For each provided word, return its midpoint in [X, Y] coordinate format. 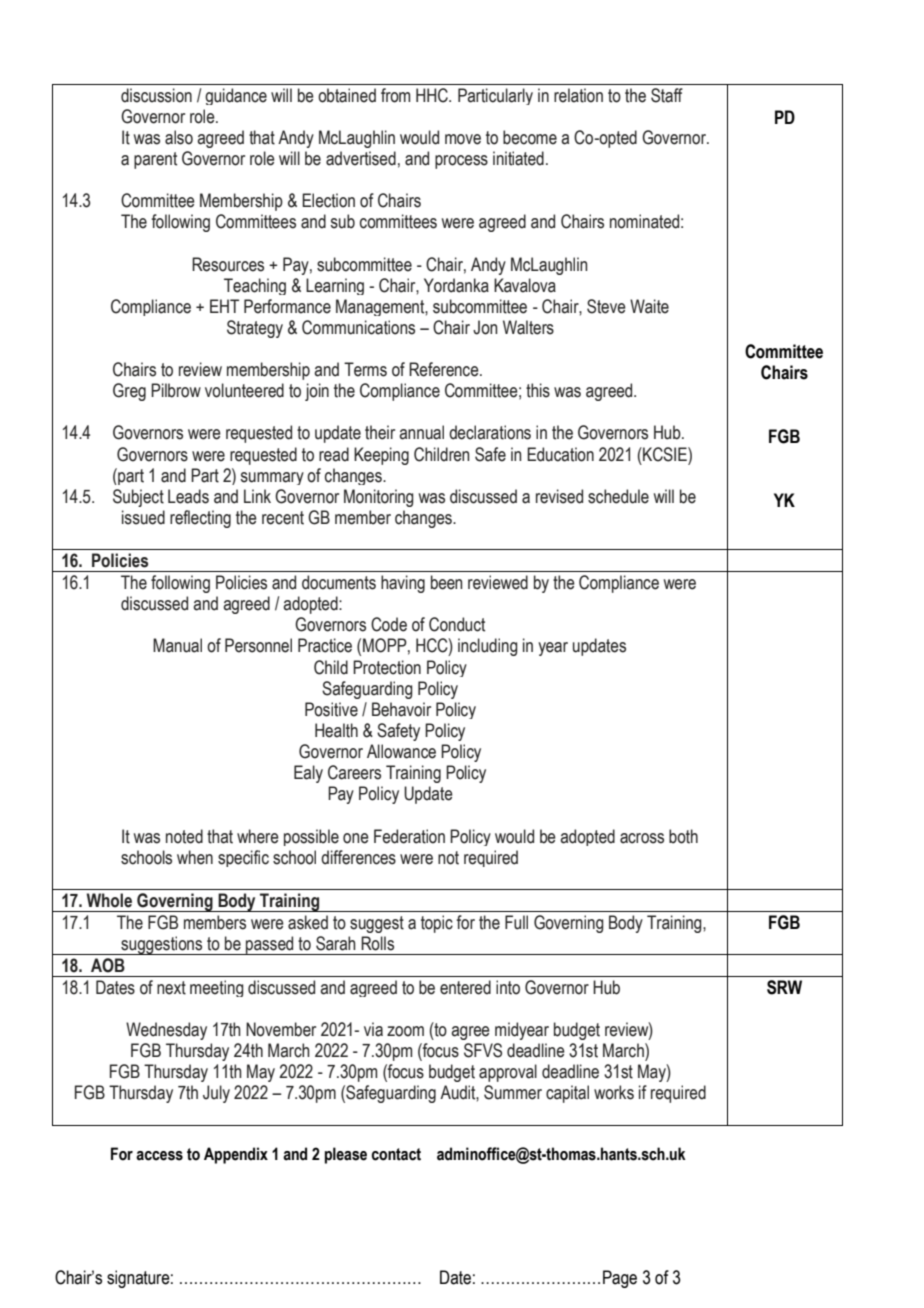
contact [396, 1154]
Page [620, 1279]
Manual [177, 645]
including [488, 647]
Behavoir [401, 709]
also [179, 137]
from [395, 95]
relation [578, 95]
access [159, 1156]
